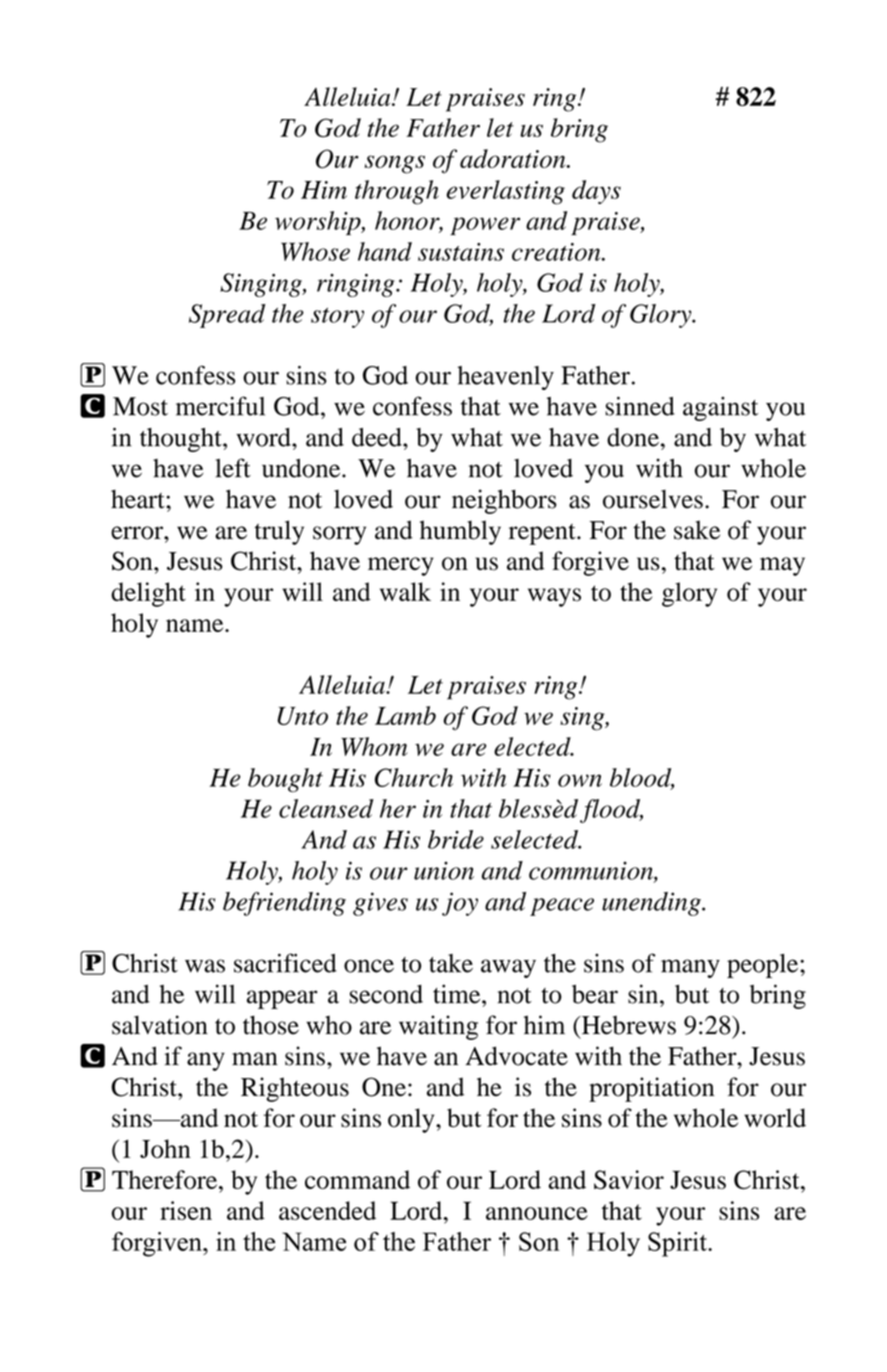 This screenshot has height=1372, width=887. I want to click on risen, so click(186, 1210).
